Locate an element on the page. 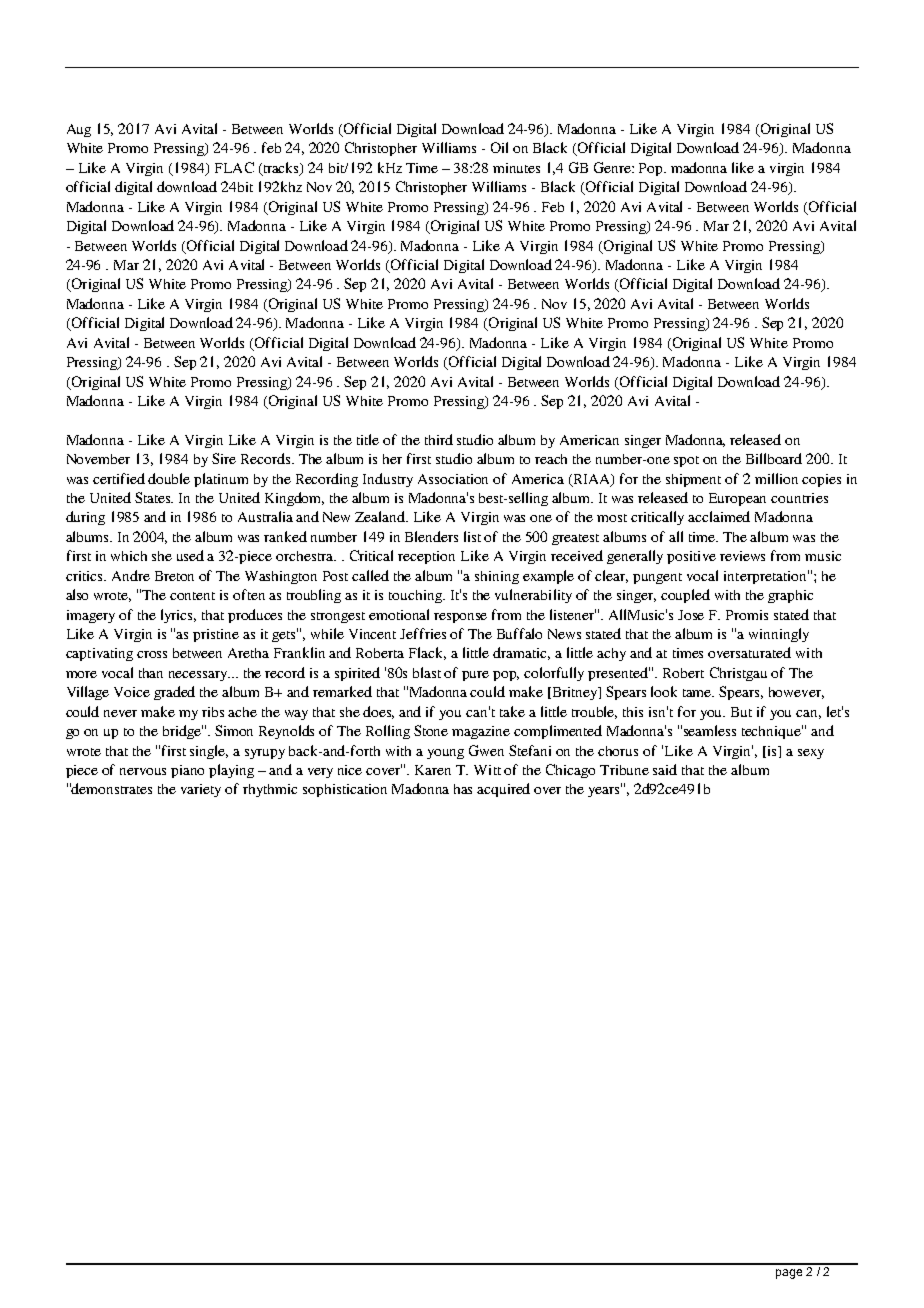 The height and width of the image is (1308, 924). minutes is located at coordinates (516, 168).
